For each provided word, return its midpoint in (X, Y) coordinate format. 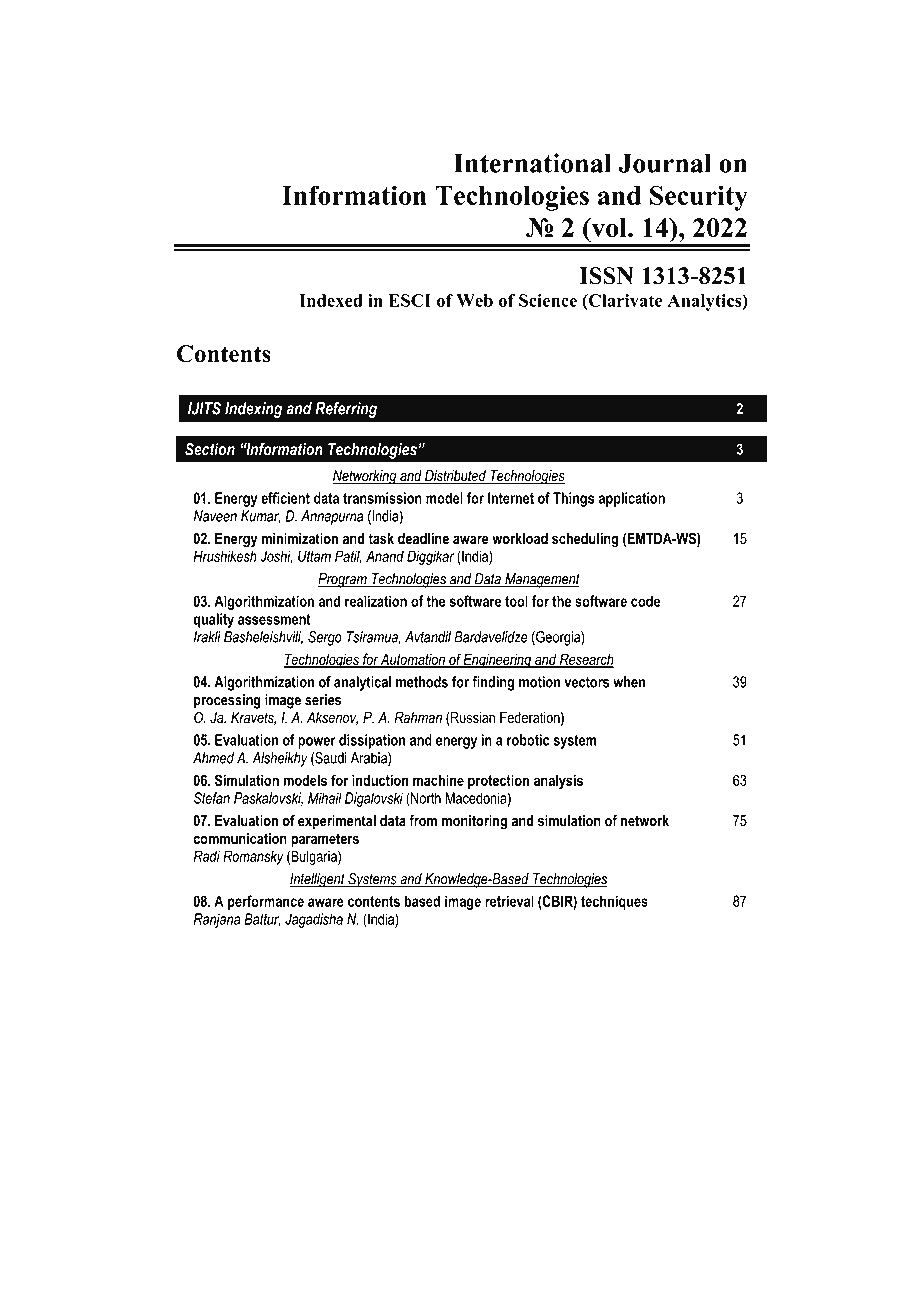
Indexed (331, 300)
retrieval (509, 901)
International (532, 163)
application (632, 499)
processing (227, 701)
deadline (423, 538)
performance (266, 902)
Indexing (254, 410)
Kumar (260, 517)
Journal (664, 163)
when (629, 682)
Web (474, 300)
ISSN (606, 276)
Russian (472, 719)
